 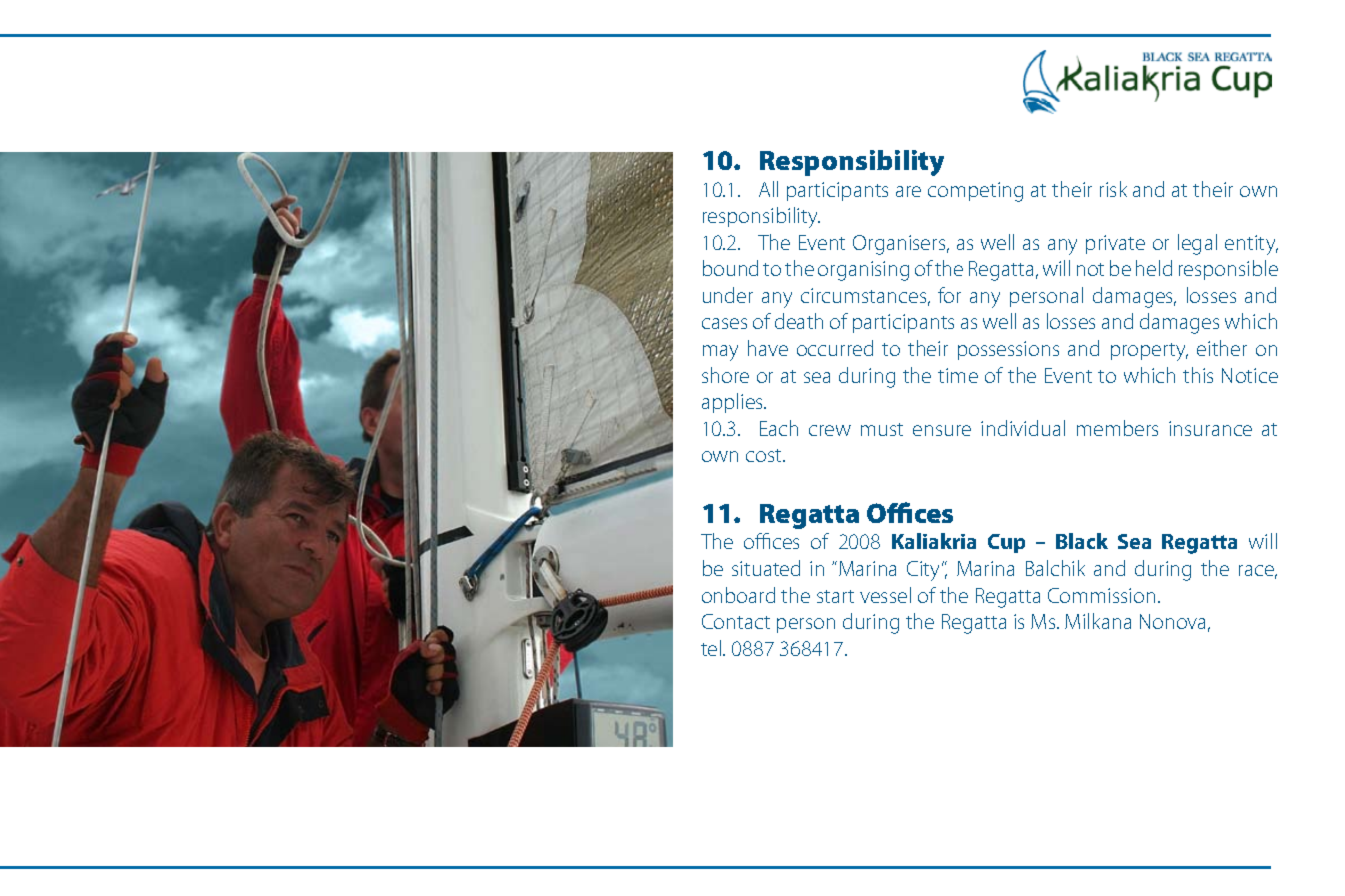 What do you see at coordinates (768, 348) in the document?
I see `have` at bounding box center [768, 348].
